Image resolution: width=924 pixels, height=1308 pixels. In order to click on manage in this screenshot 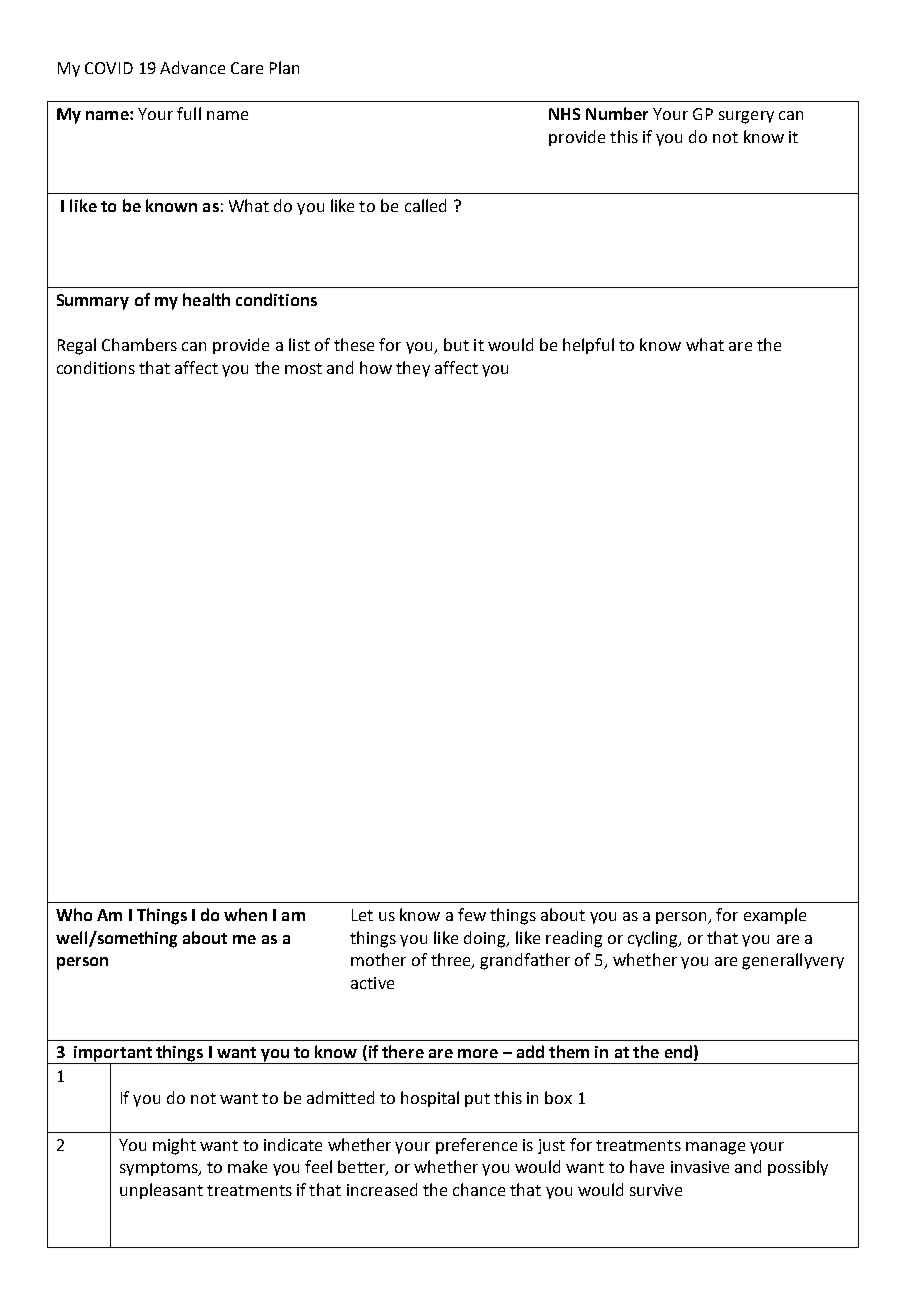, I will do `click(715, 1148)`.
